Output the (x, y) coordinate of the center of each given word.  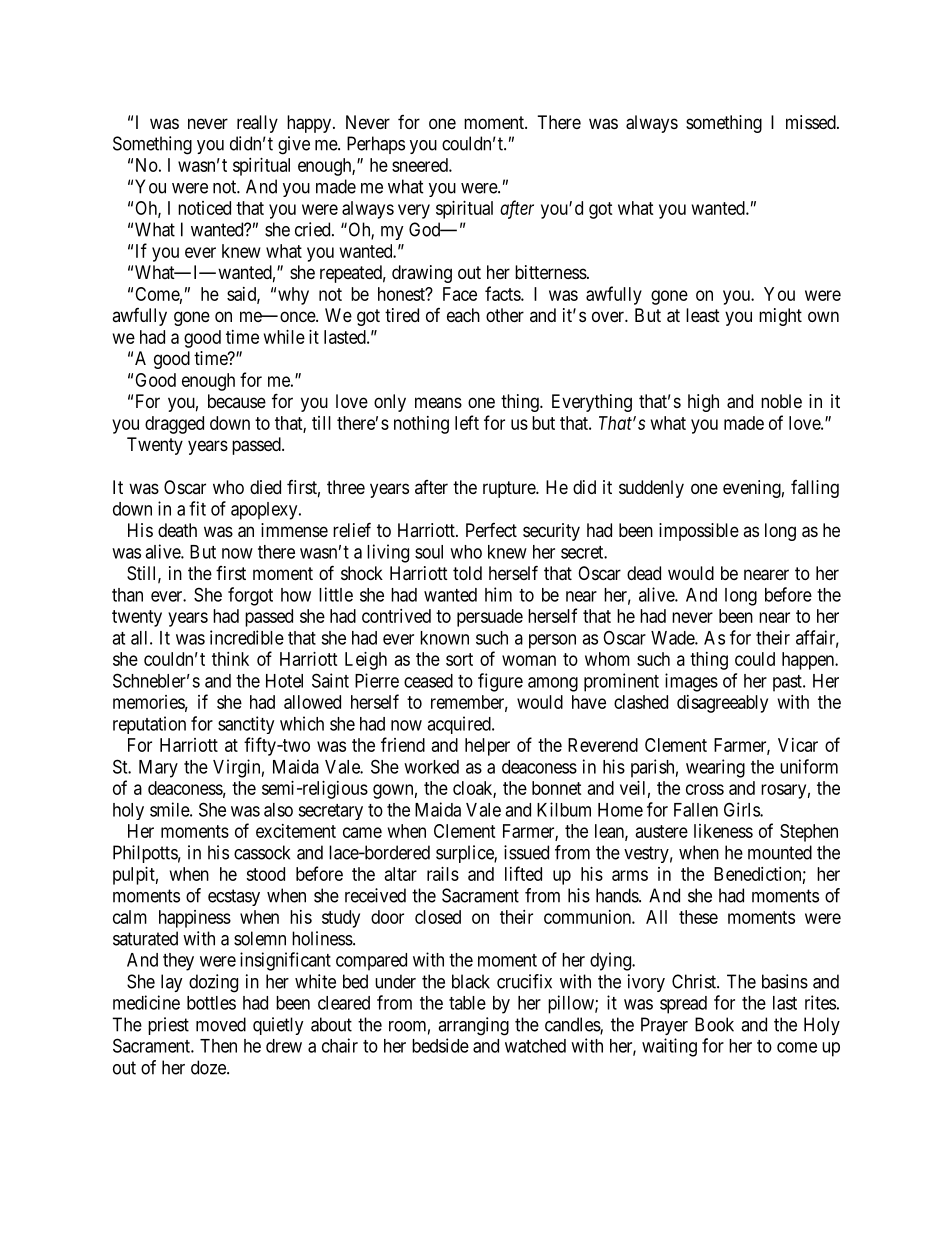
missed (812, 122)
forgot (250, 596)
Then (218, 1046)
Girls (742, 809)
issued (526, 852)
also (278, 810)
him (498, 594)
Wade (673, 638)
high (703, 403)
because (237, 401)
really (257, 124)
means (438, 402)
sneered (421, 165)
